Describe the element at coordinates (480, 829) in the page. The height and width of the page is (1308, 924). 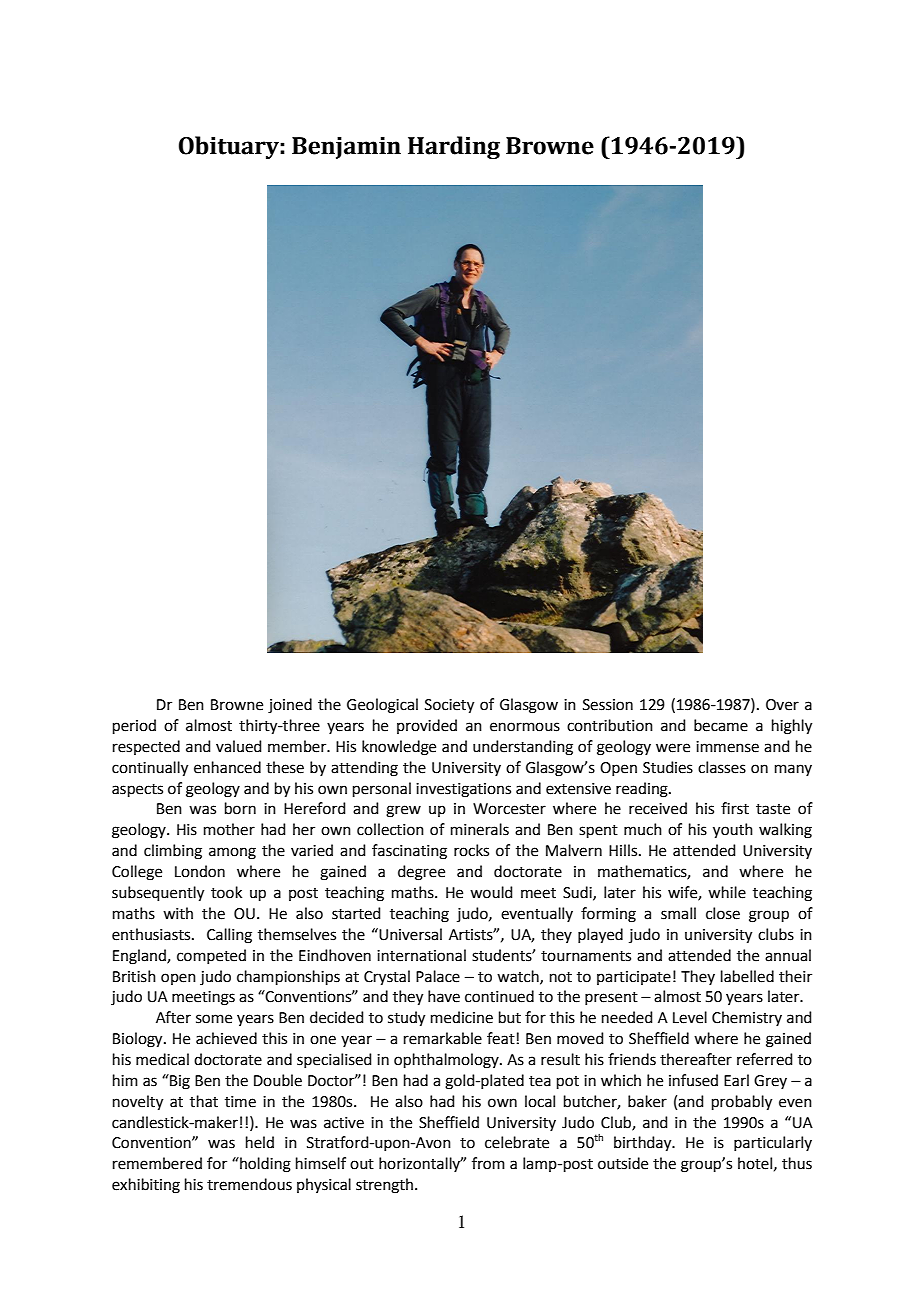
I see `minerals` at that location.
